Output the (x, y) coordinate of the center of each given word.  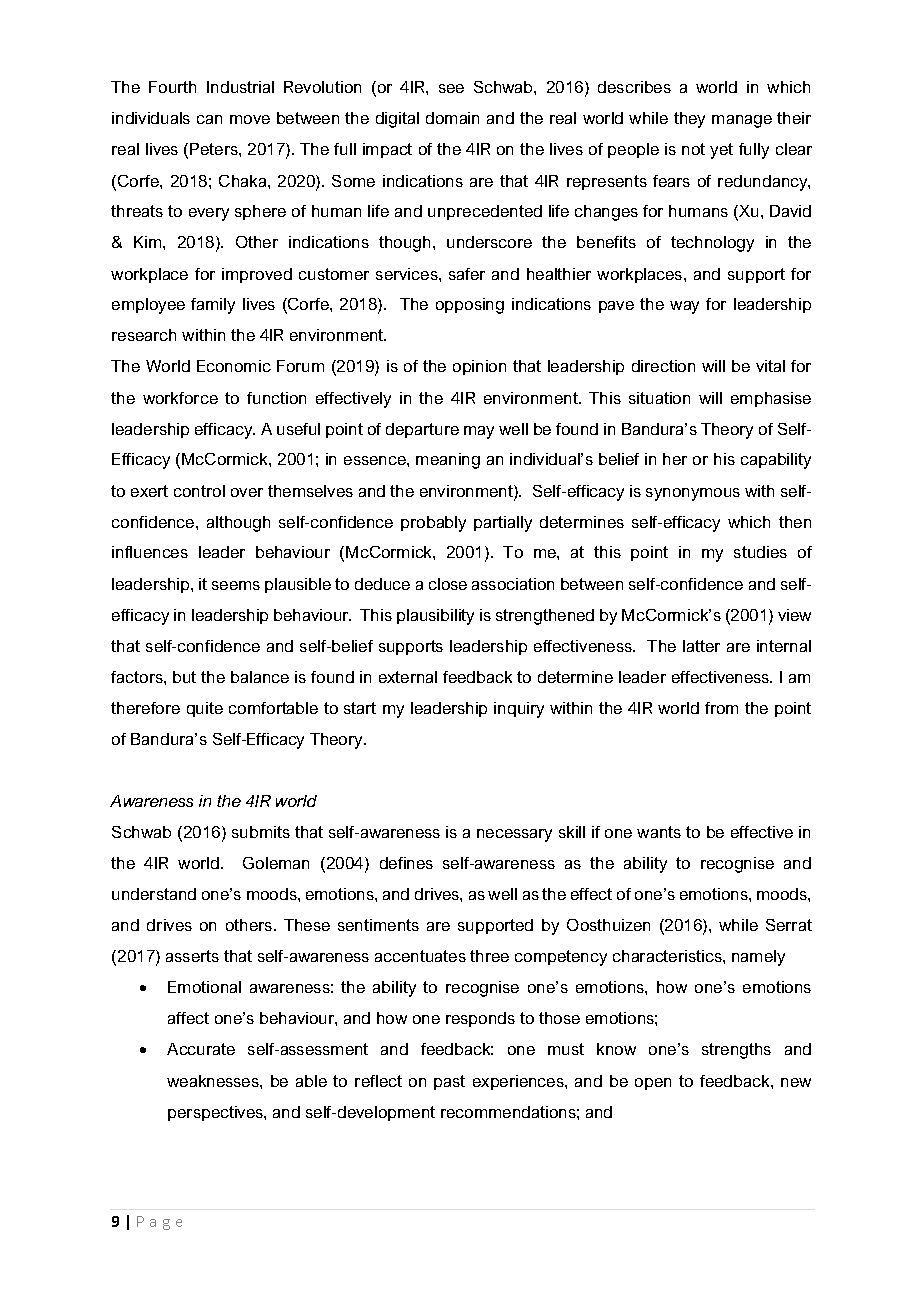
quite (205, 709)
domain (452, 118)
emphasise (771, 399)
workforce (180, 398)
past (449, 1082)
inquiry (519, 710)
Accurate (201, 1049)
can (209, 119)
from (721, 708)
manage (742, 121)
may (479, 432)
